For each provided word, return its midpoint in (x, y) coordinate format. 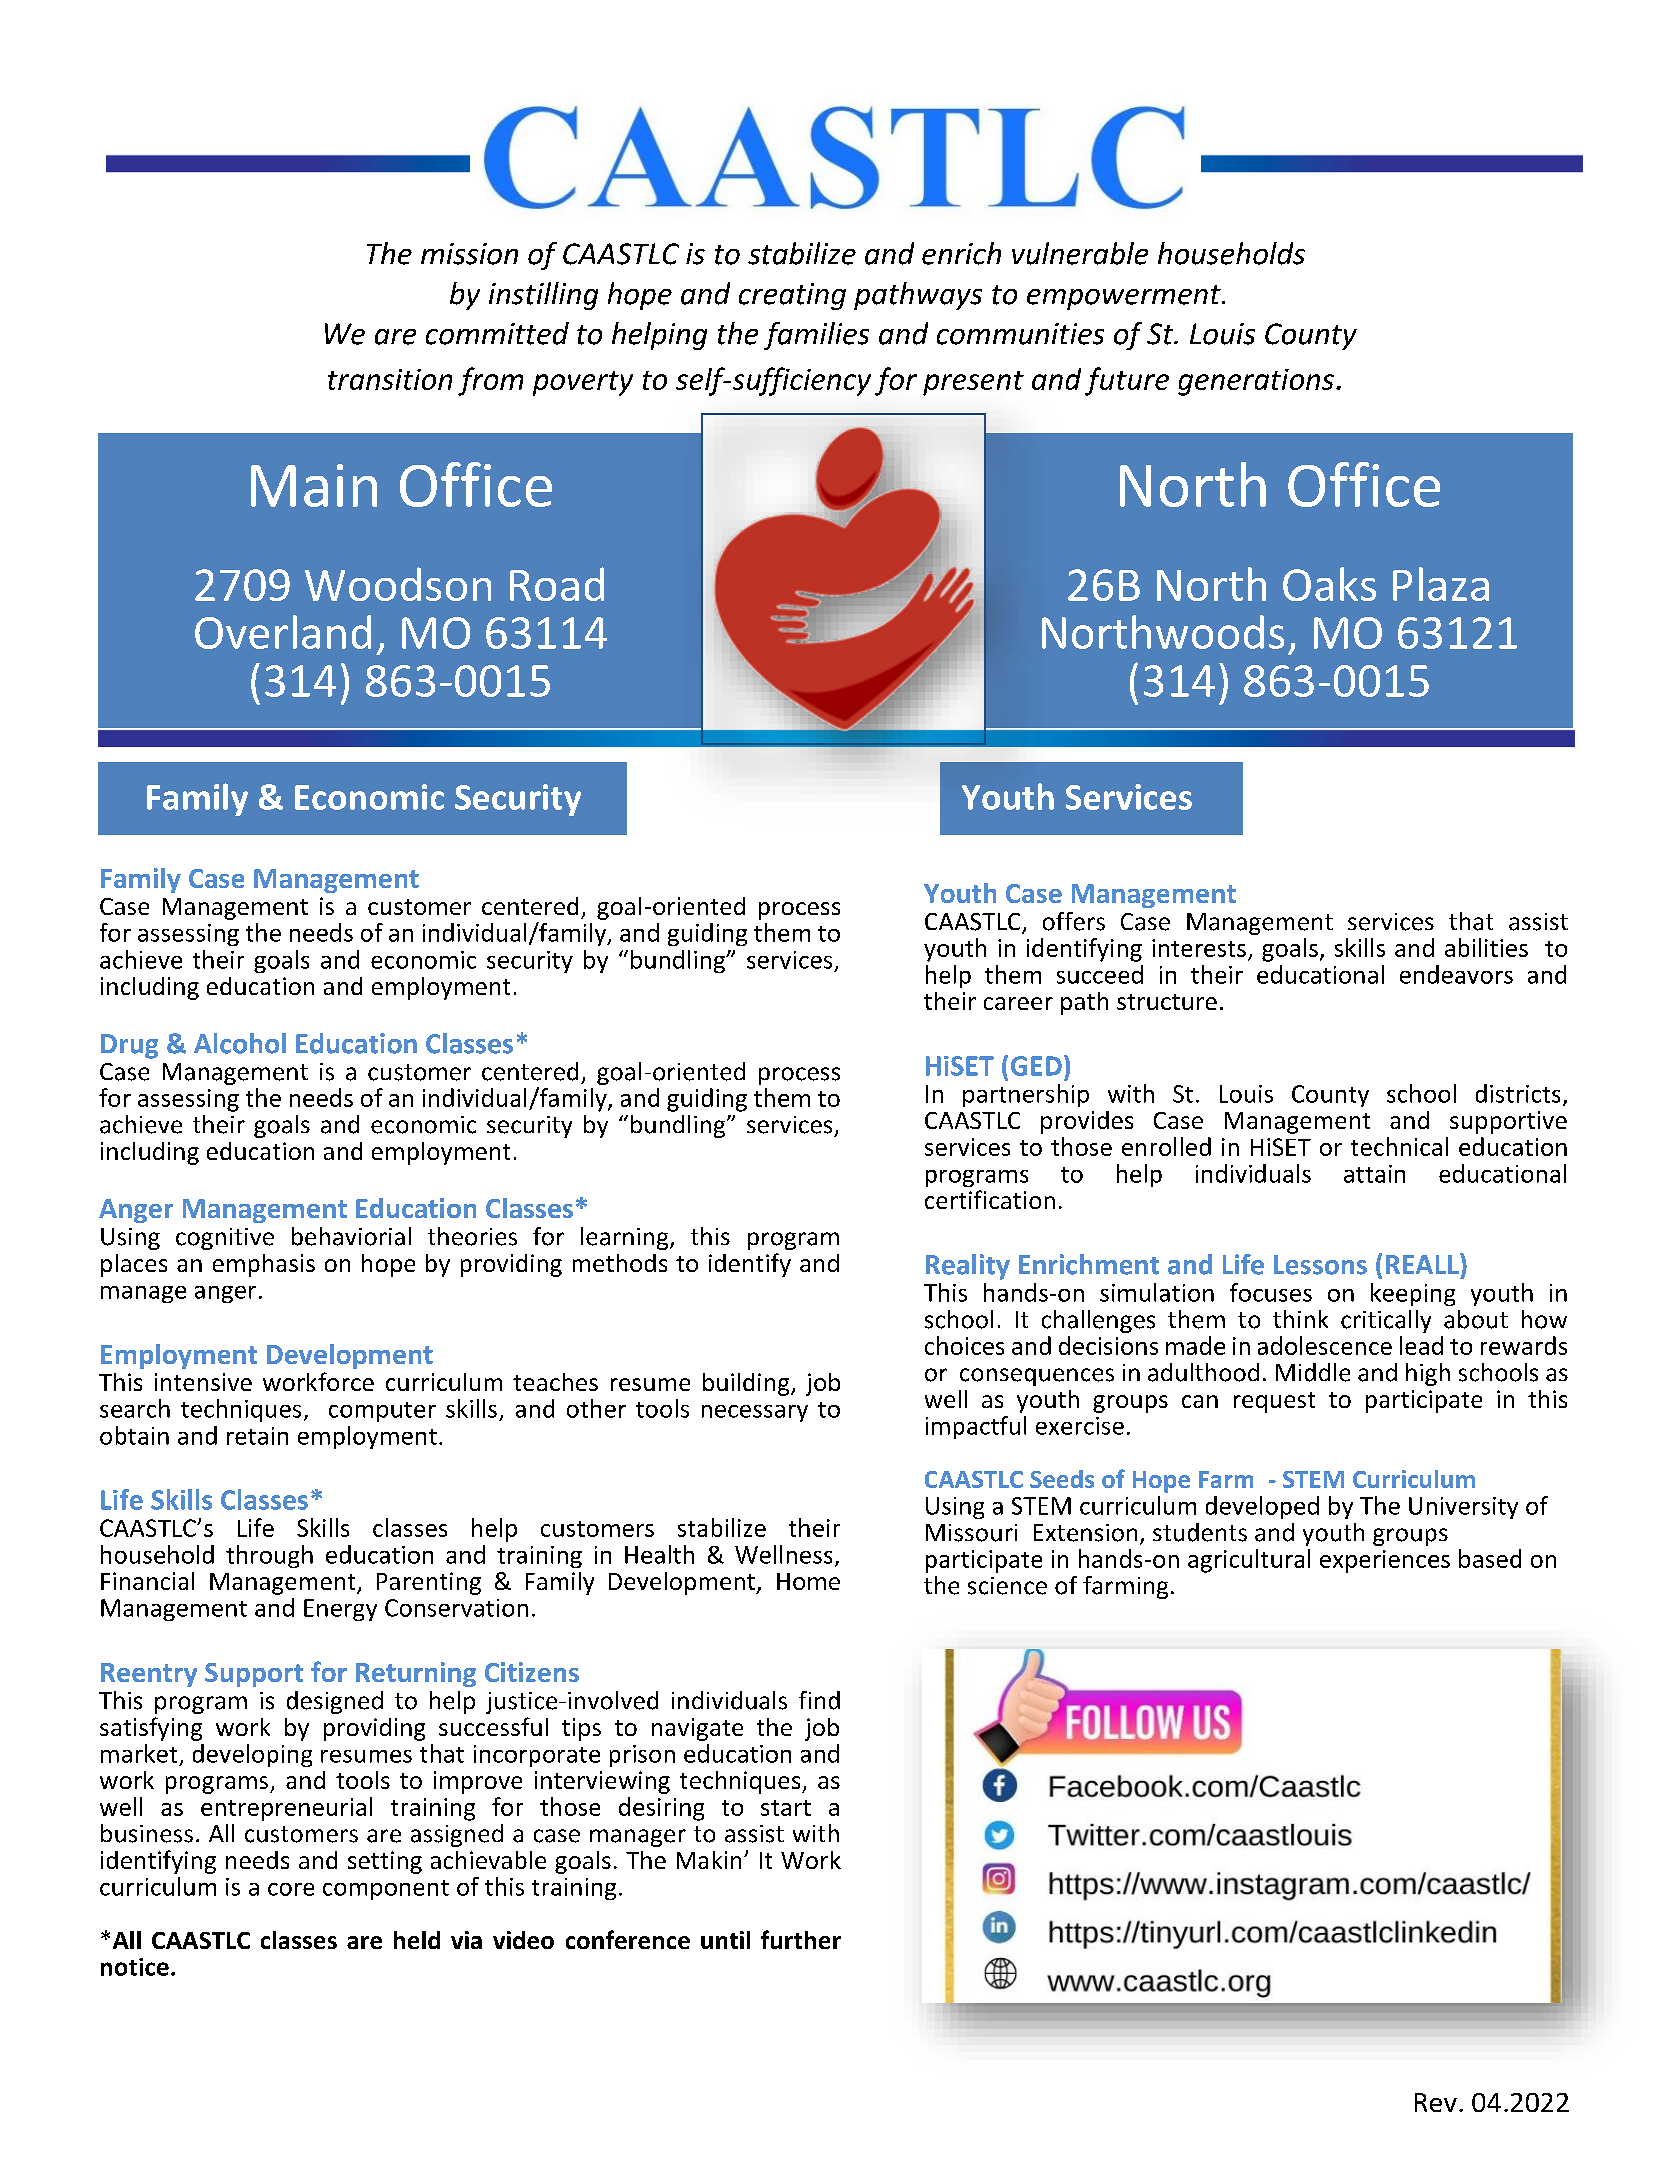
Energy (340, 1610)
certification (990, 1199)
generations (1256, 382)
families (816, 336)
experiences (1385, 1561)
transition (390, 379)
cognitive (225, 1239)
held (417, 1940)
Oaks (1329, 584)
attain (1374, 1174)
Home (808, 1581)
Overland (283, 632)
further (801, 1939)
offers (1074, 921)
